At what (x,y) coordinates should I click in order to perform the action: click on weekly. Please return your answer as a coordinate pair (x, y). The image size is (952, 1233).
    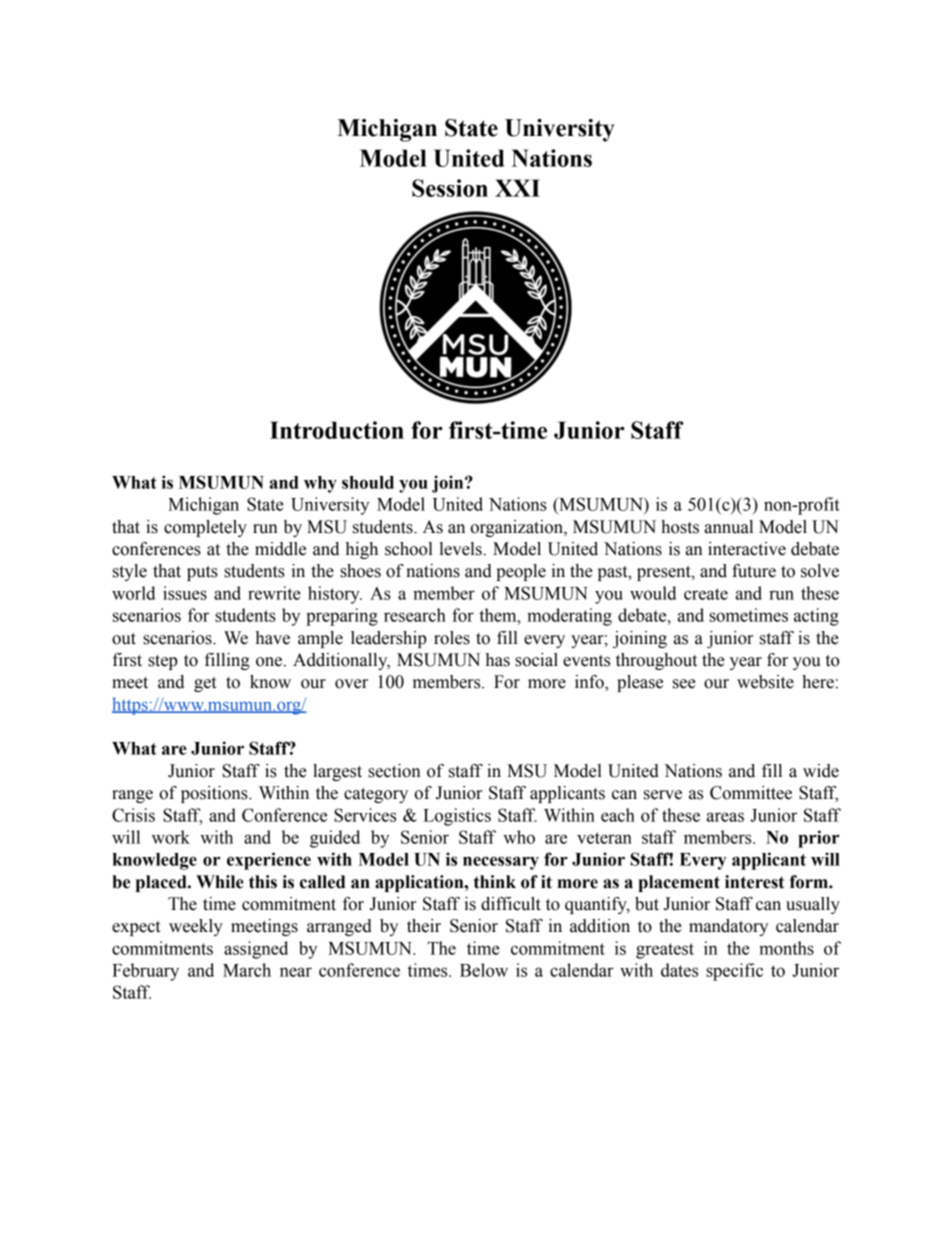
    Looking at the image, I should click on (196, 927).
